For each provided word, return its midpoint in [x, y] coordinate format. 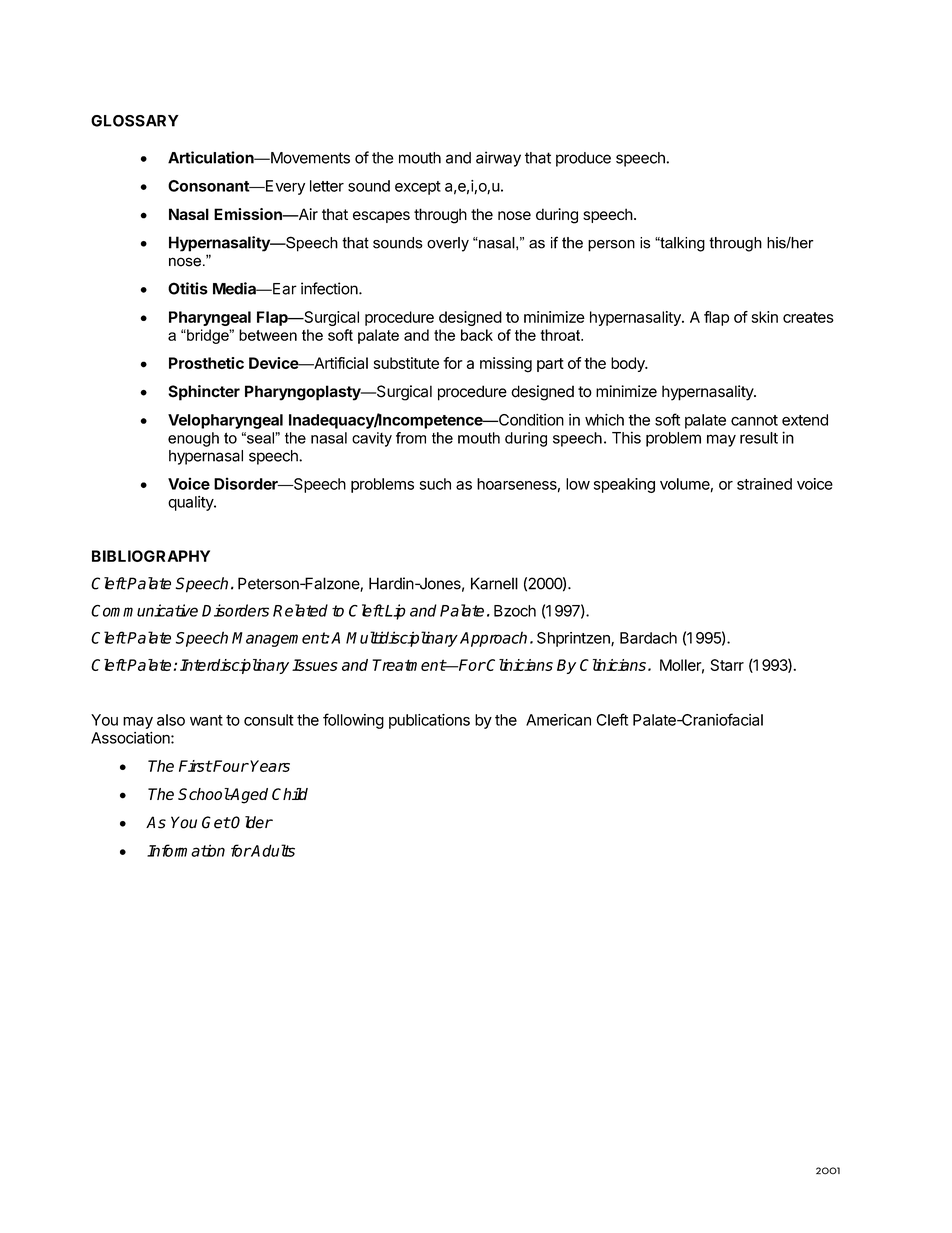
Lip [394, 612]
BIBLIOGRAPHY [151, 556]
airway [498, 159]
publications [429, 721]
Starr [727, 665]
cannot [754, 420]
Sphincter [204, 393]
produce [583, 159]
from [411, 438]
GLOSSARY [135, 121]
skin [765, 317]
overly [448, 244]
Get [216, 822]
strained [764, 484]
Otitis [188, 288]
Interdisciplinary [234, 666]
